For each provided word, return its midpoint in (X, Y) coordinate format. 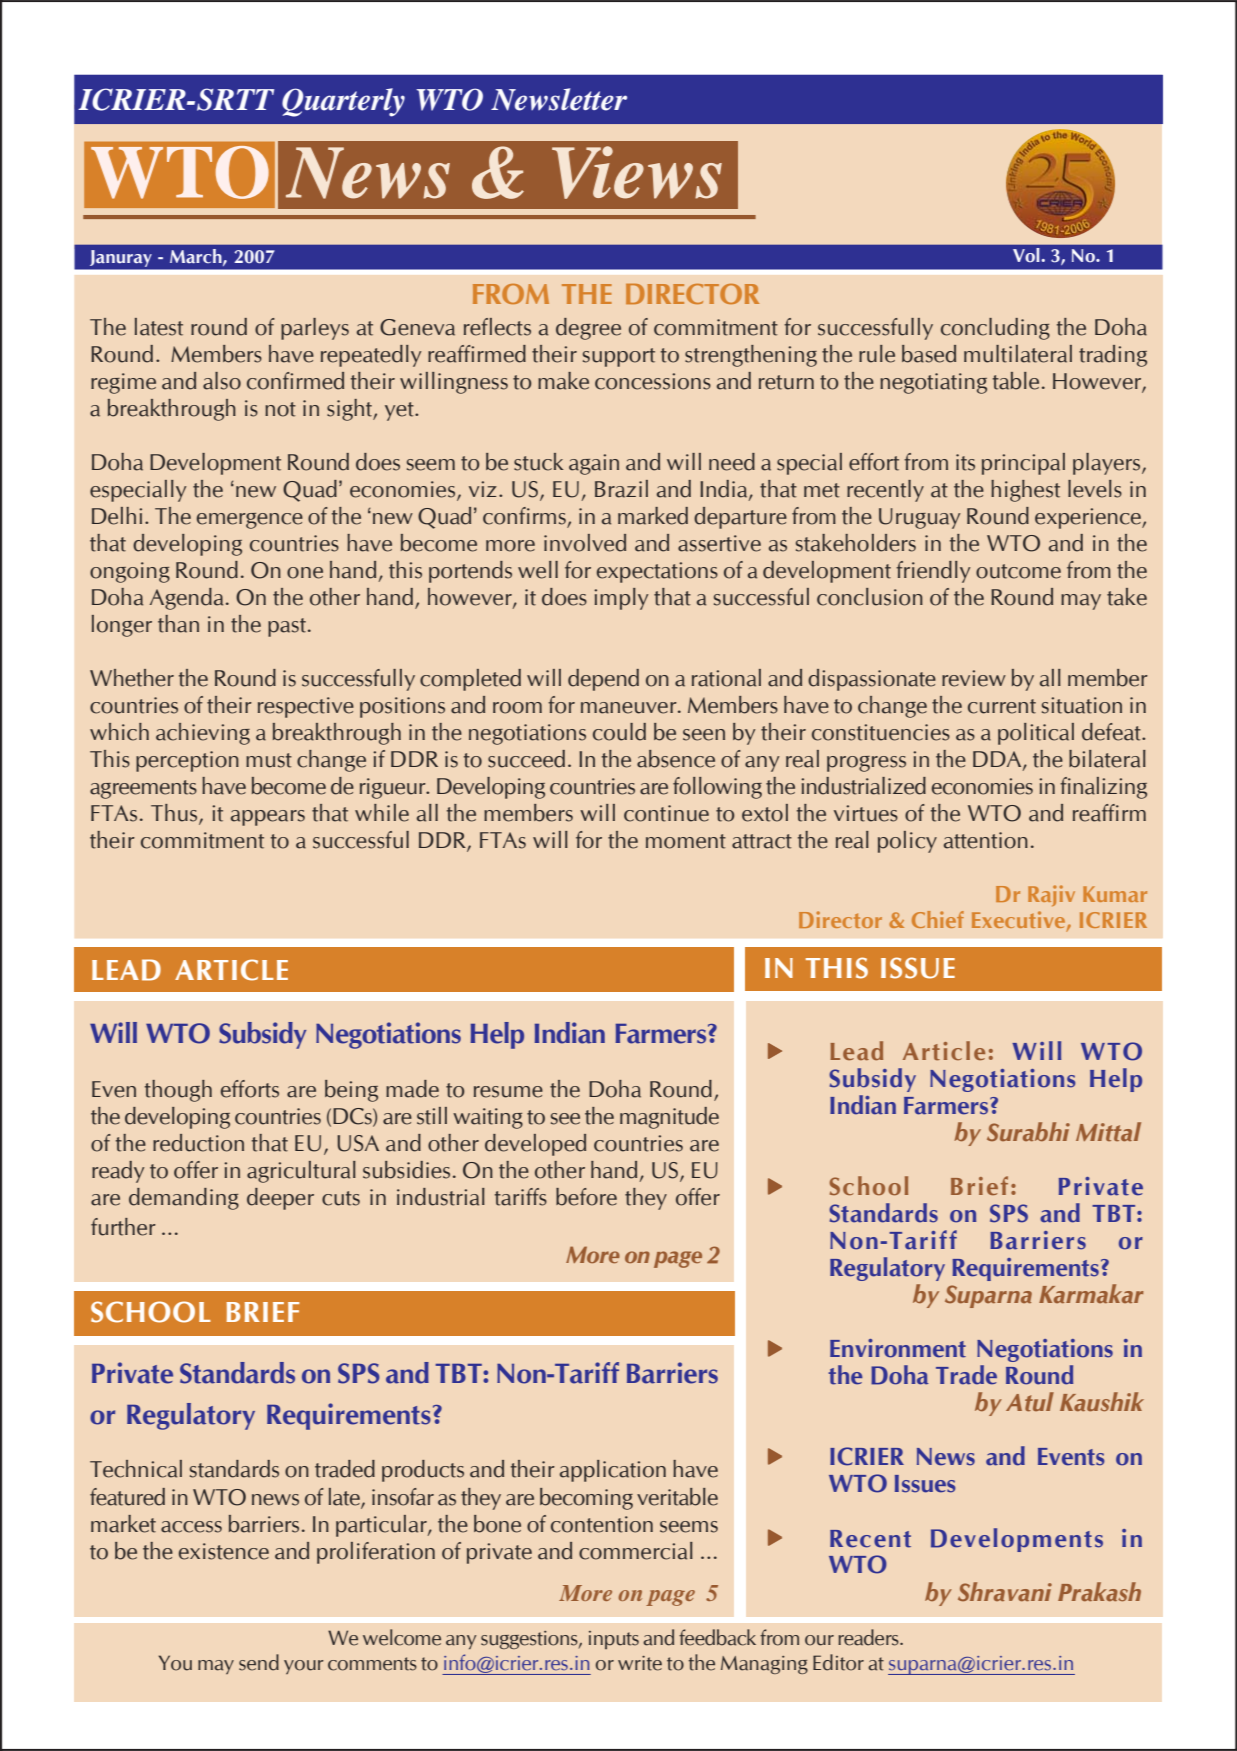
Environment (898, 1348)
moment (686, 841)
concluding (995, 329)
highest (1025, 491)
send (259, 1662)
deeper (280, 1199)
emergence (250, 521)
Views (637, 172)
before (586, 1197)
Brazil (621, 489)
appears (268, 818)
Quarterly (343, 102)
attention (986, 840)
